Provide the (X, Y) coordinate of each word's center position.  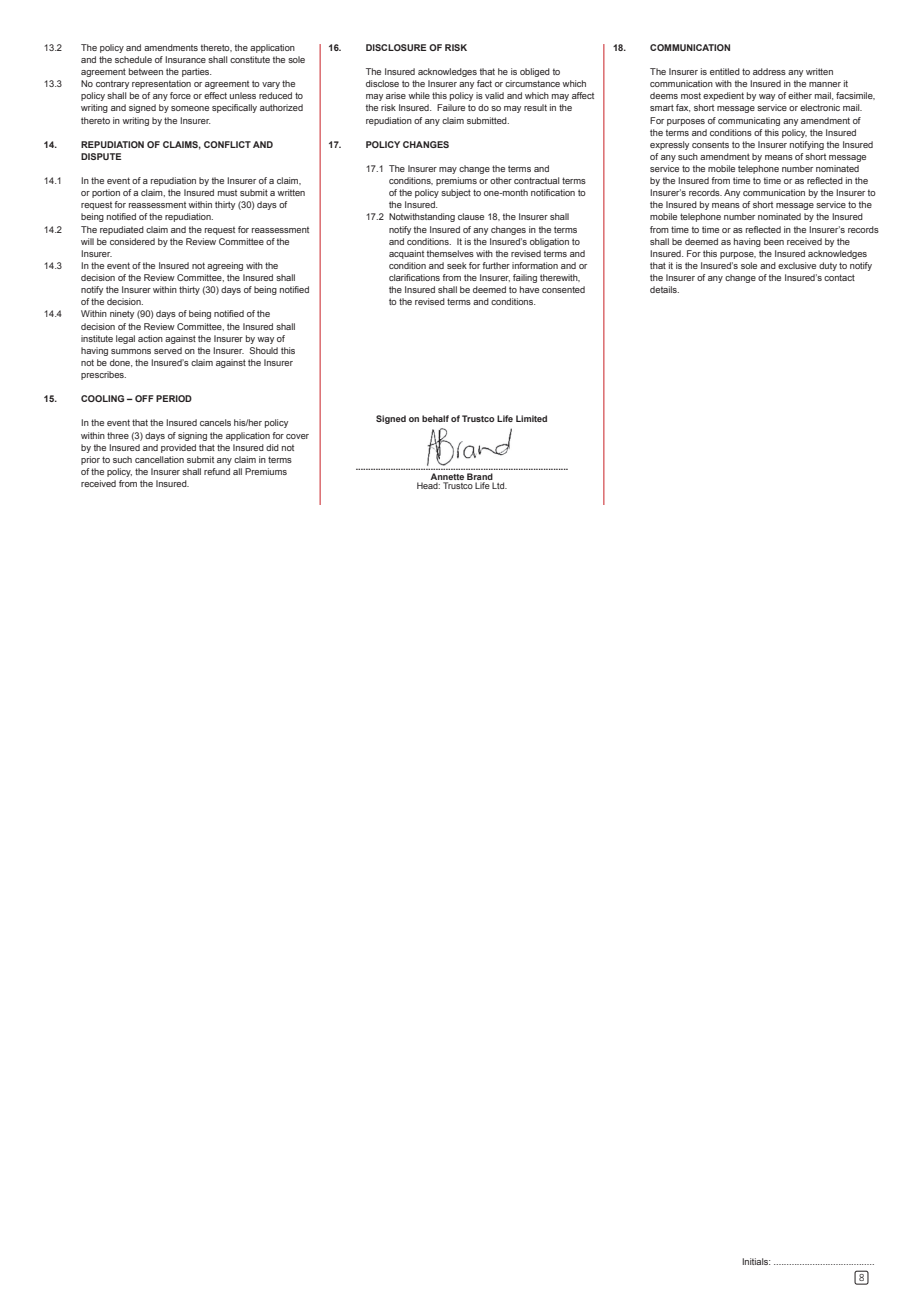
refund (217, 471)
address (769, 71)
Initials (756, 1261)
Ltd (499, 485)
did (272, 447)
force (180, 95)
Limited (531, 418)
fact (484, 83)
